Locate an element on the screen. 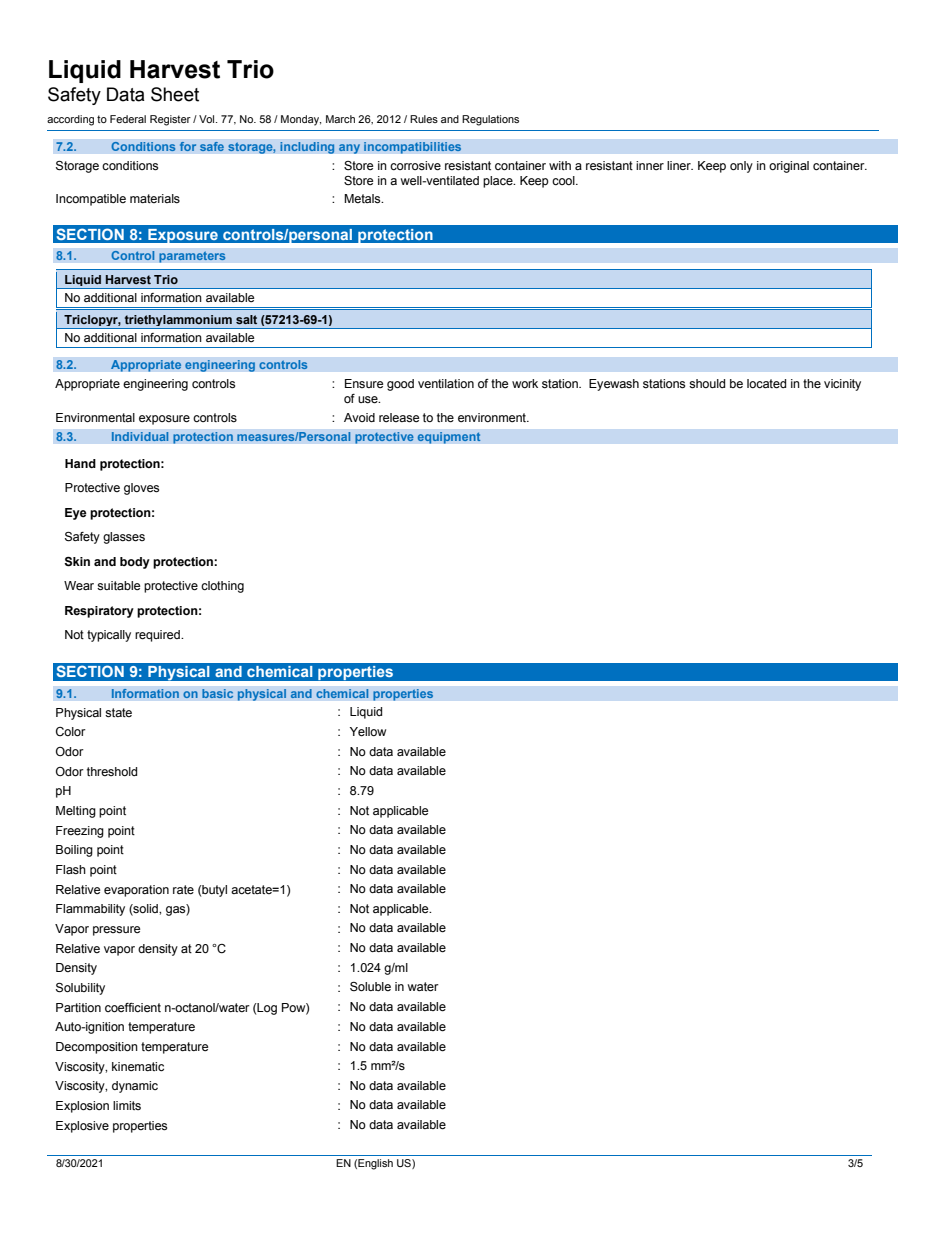  Register is located at coordinates (170, 120).
